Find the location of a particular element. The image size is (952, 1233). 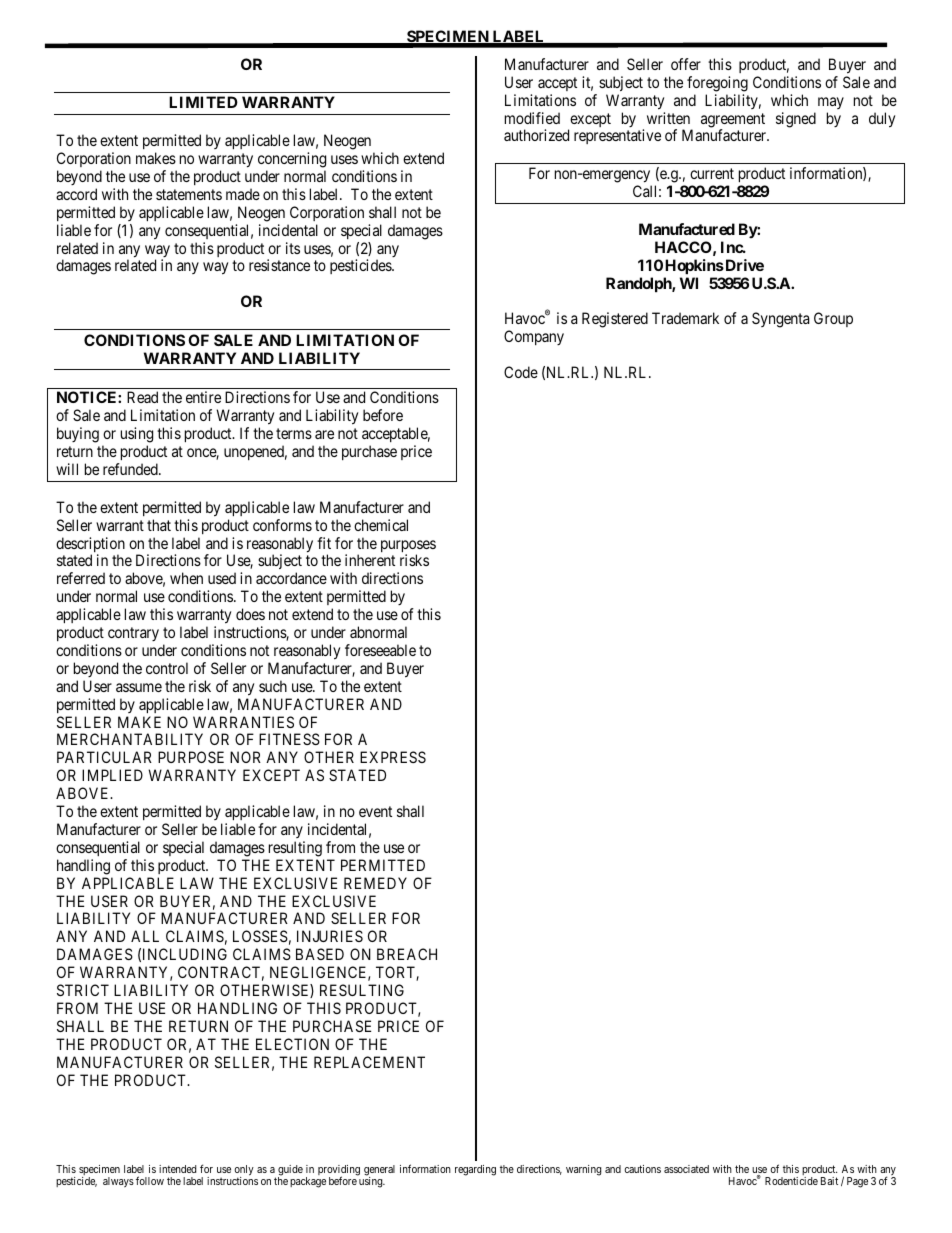

foreseeable is located at coordinates (380, 650).
